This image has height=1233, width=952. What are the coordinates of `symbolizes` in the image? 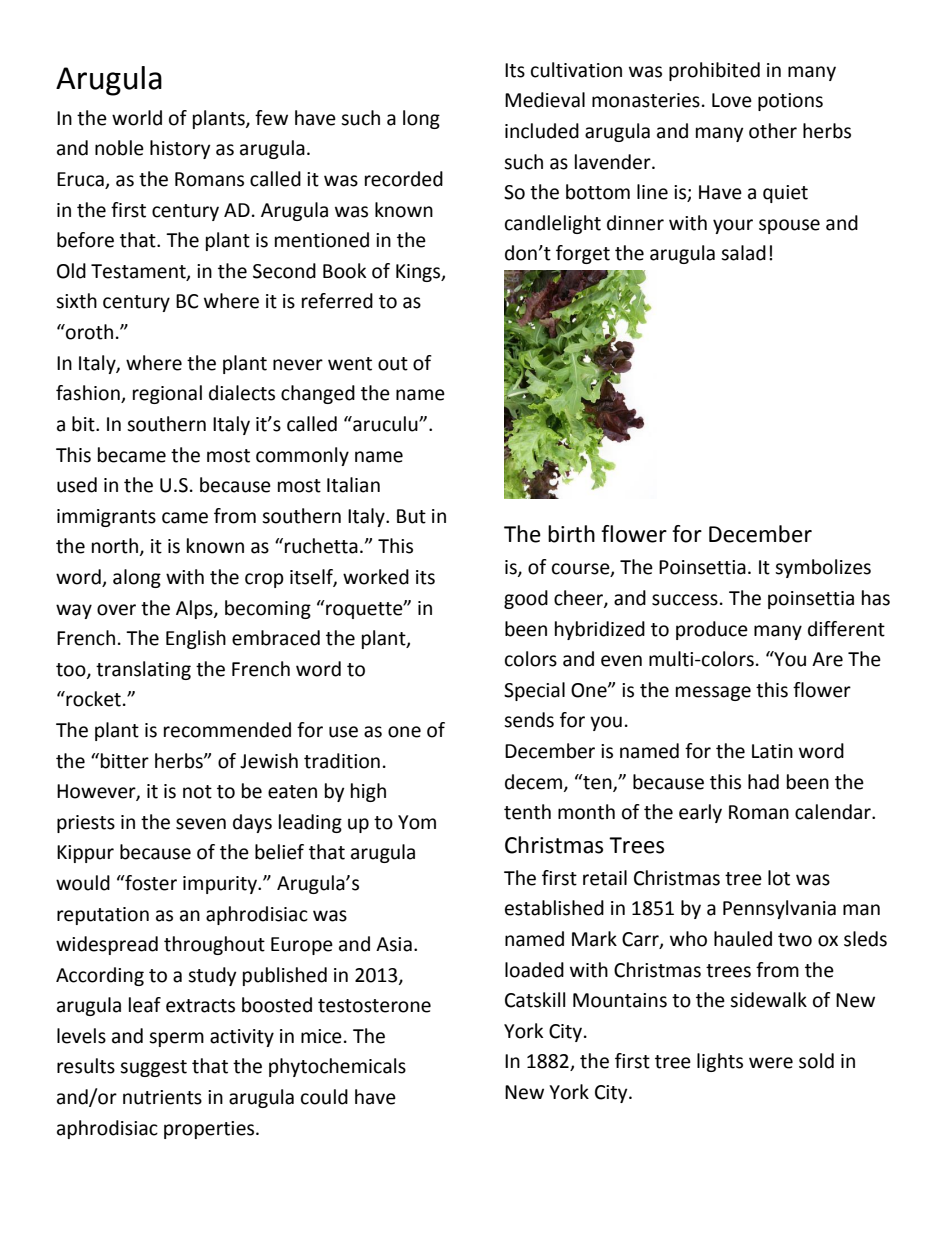 It's located at (823, 568).
